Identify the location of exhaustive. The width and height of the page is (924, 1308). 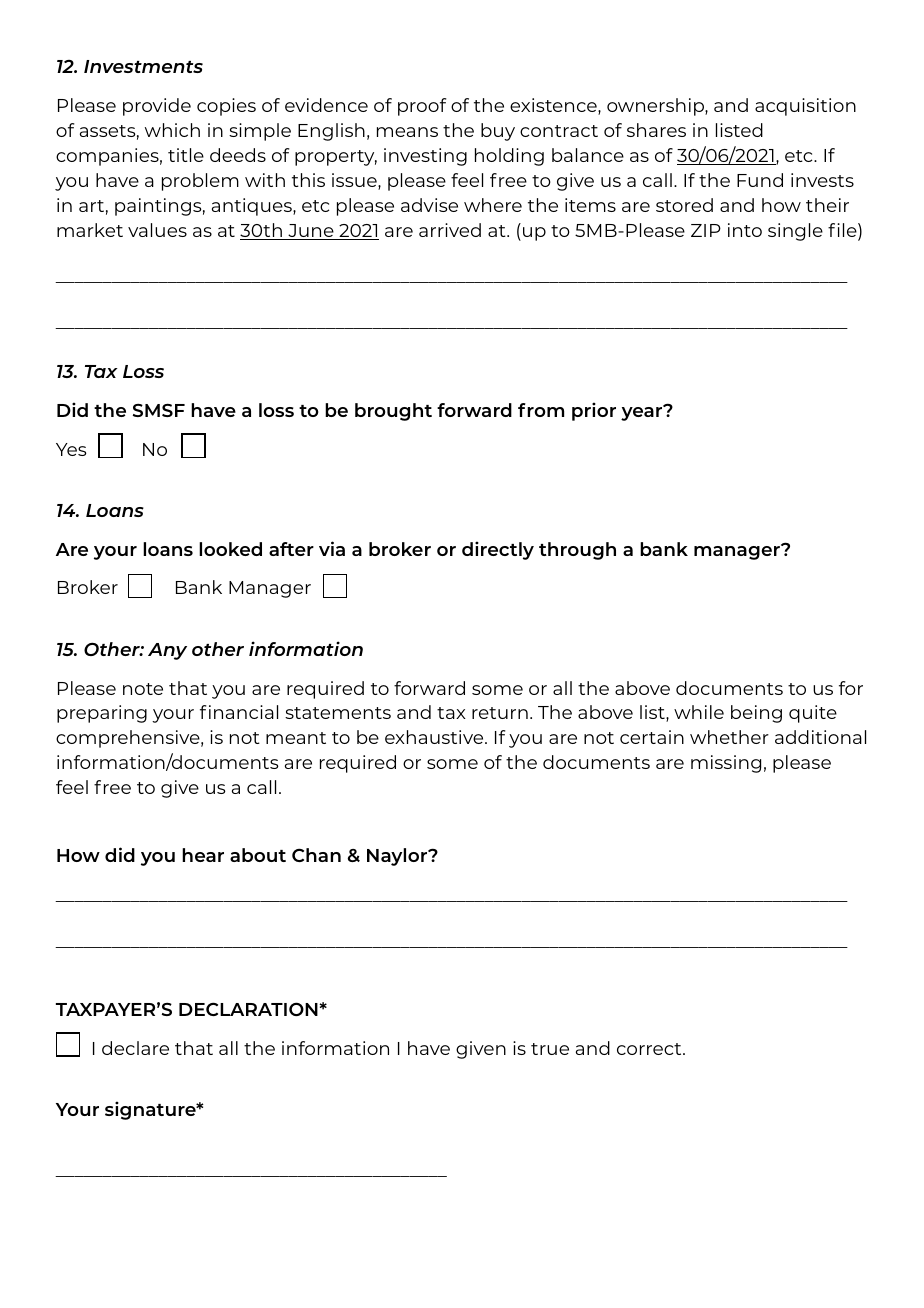
(435, 737).
